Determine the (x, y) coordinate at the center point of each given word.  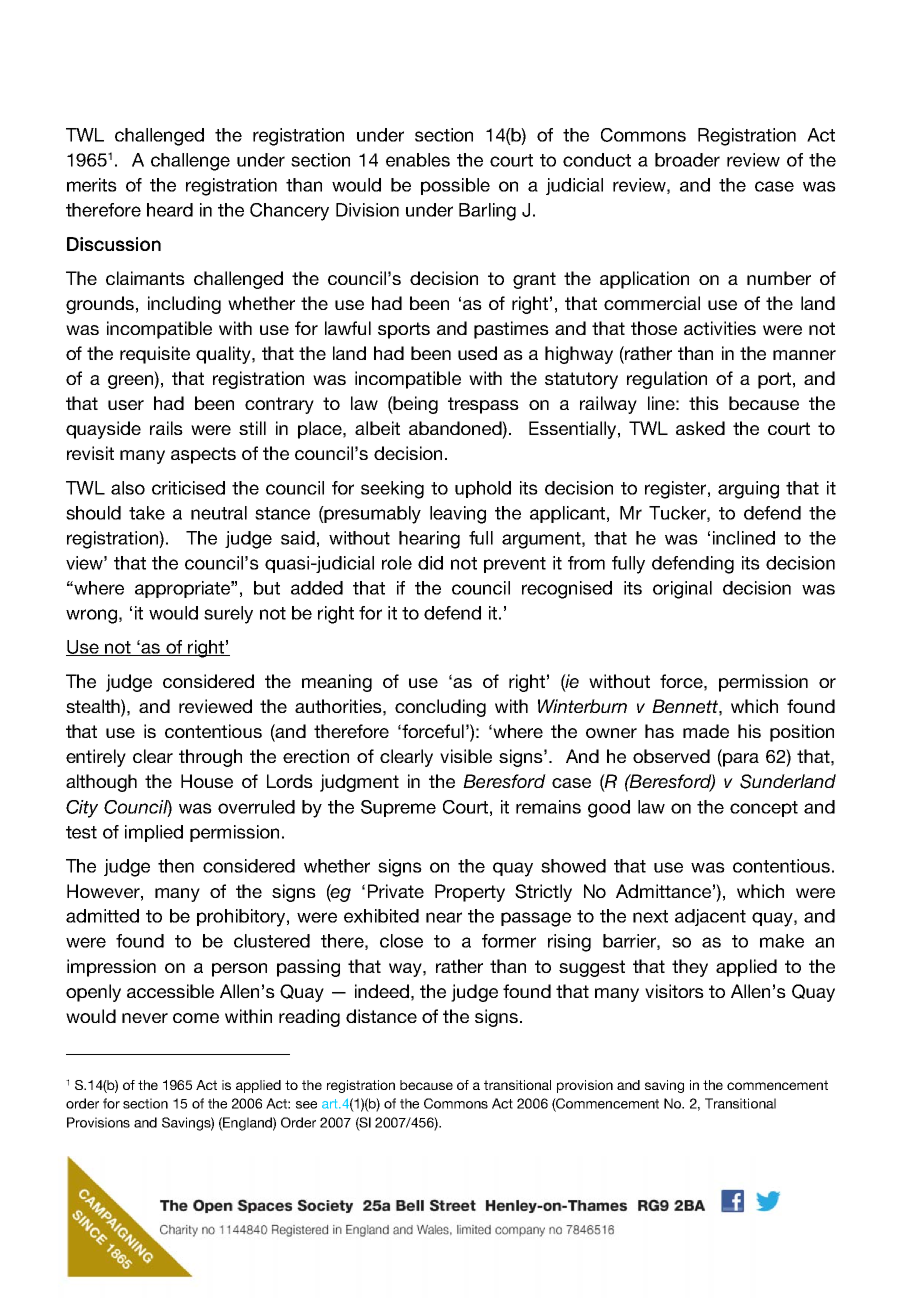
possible (455, 186)
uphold (483, 489)
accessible (170, 991)
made (706, 731)
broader (687, 160)
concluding (440, 708)
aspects (203, 455)
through (210, 758)
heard (170, 210)
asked (700, 428)
